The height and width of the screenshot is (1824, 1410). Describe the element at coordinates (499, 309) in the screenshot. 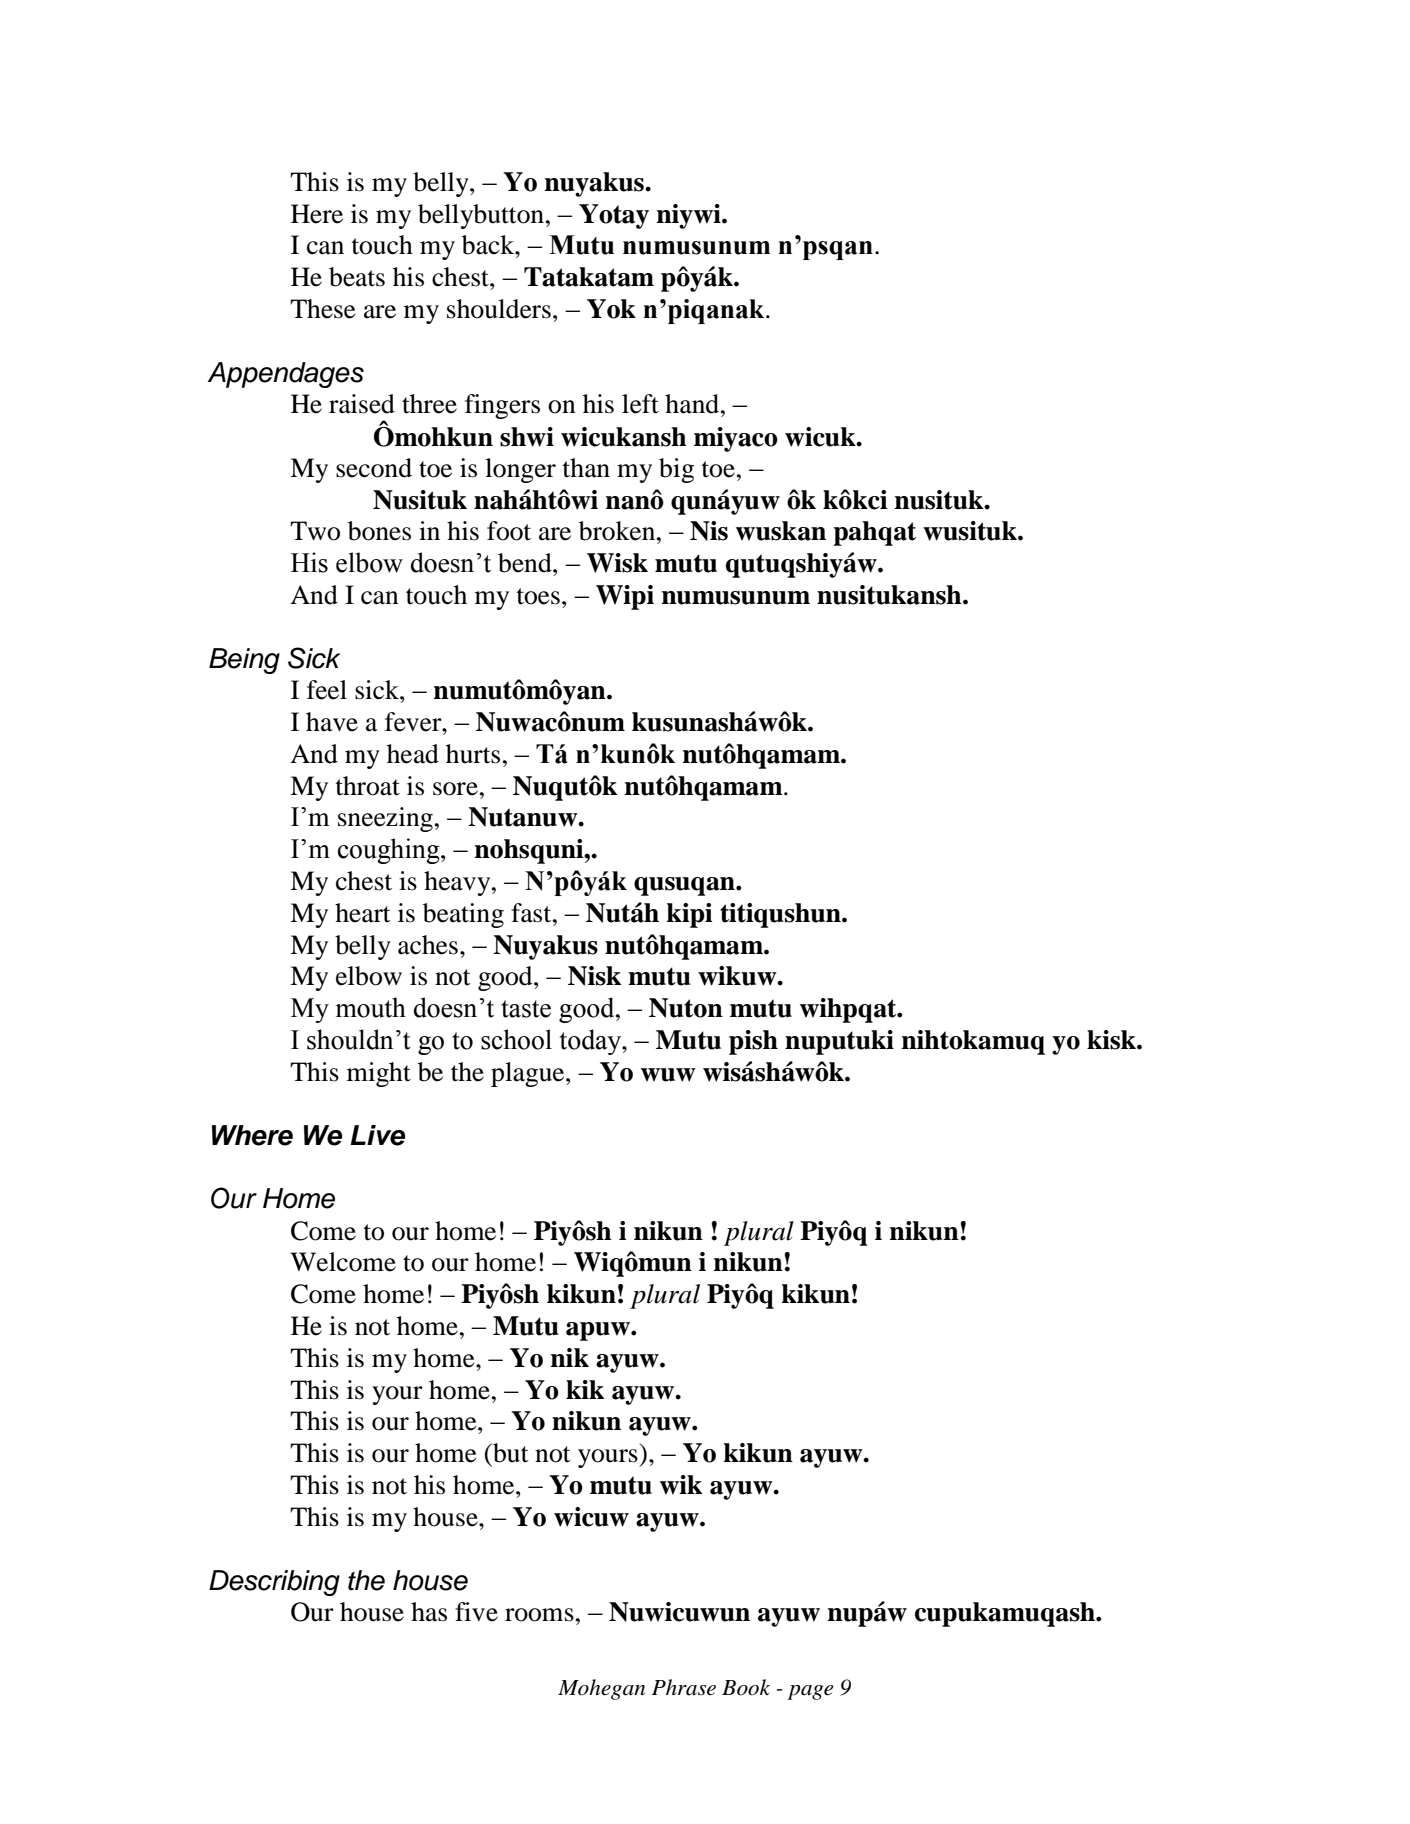

I see `shoulders` at that location.
